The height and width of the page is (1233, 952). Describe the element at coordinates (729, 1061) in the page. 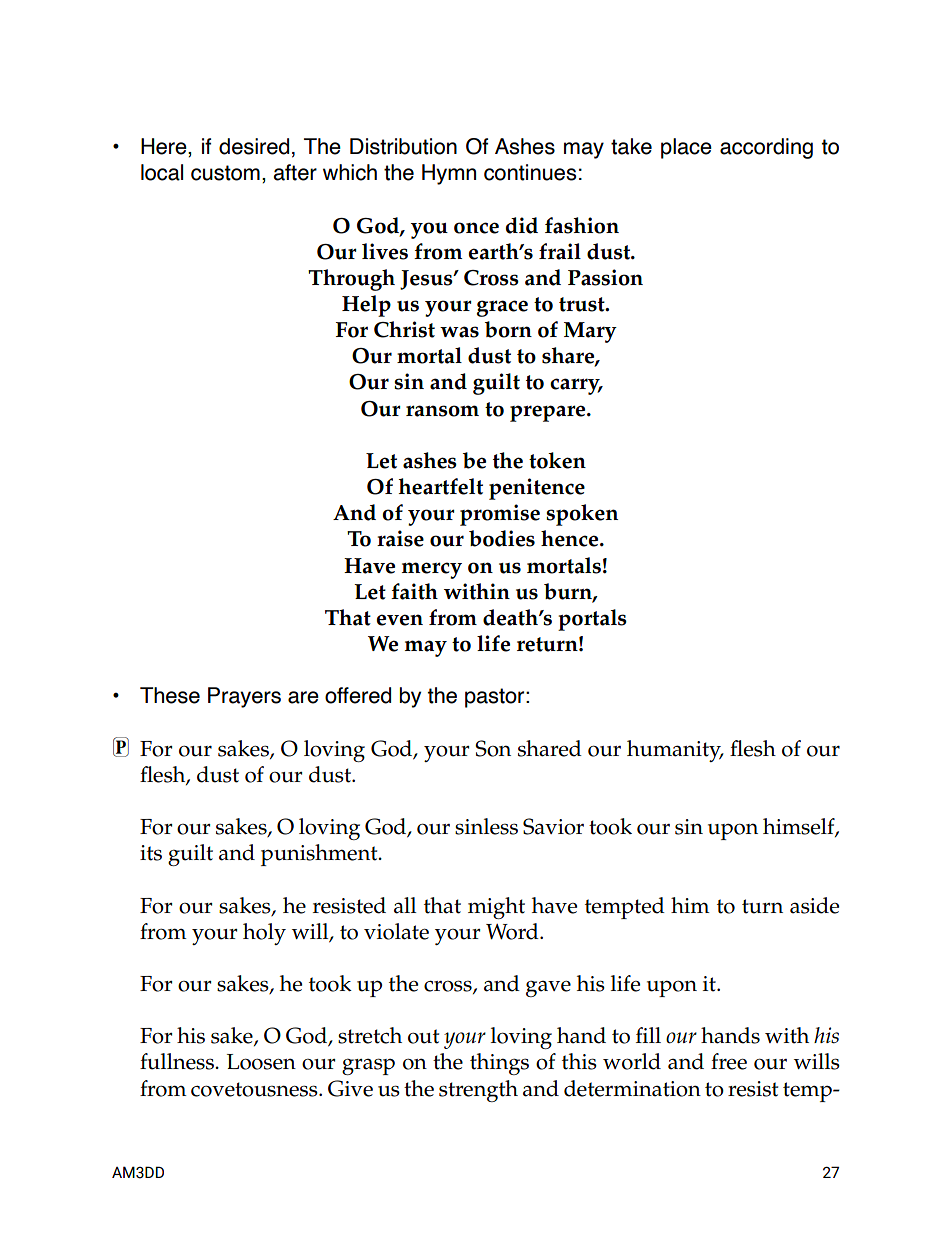

I see `free` at that location.
